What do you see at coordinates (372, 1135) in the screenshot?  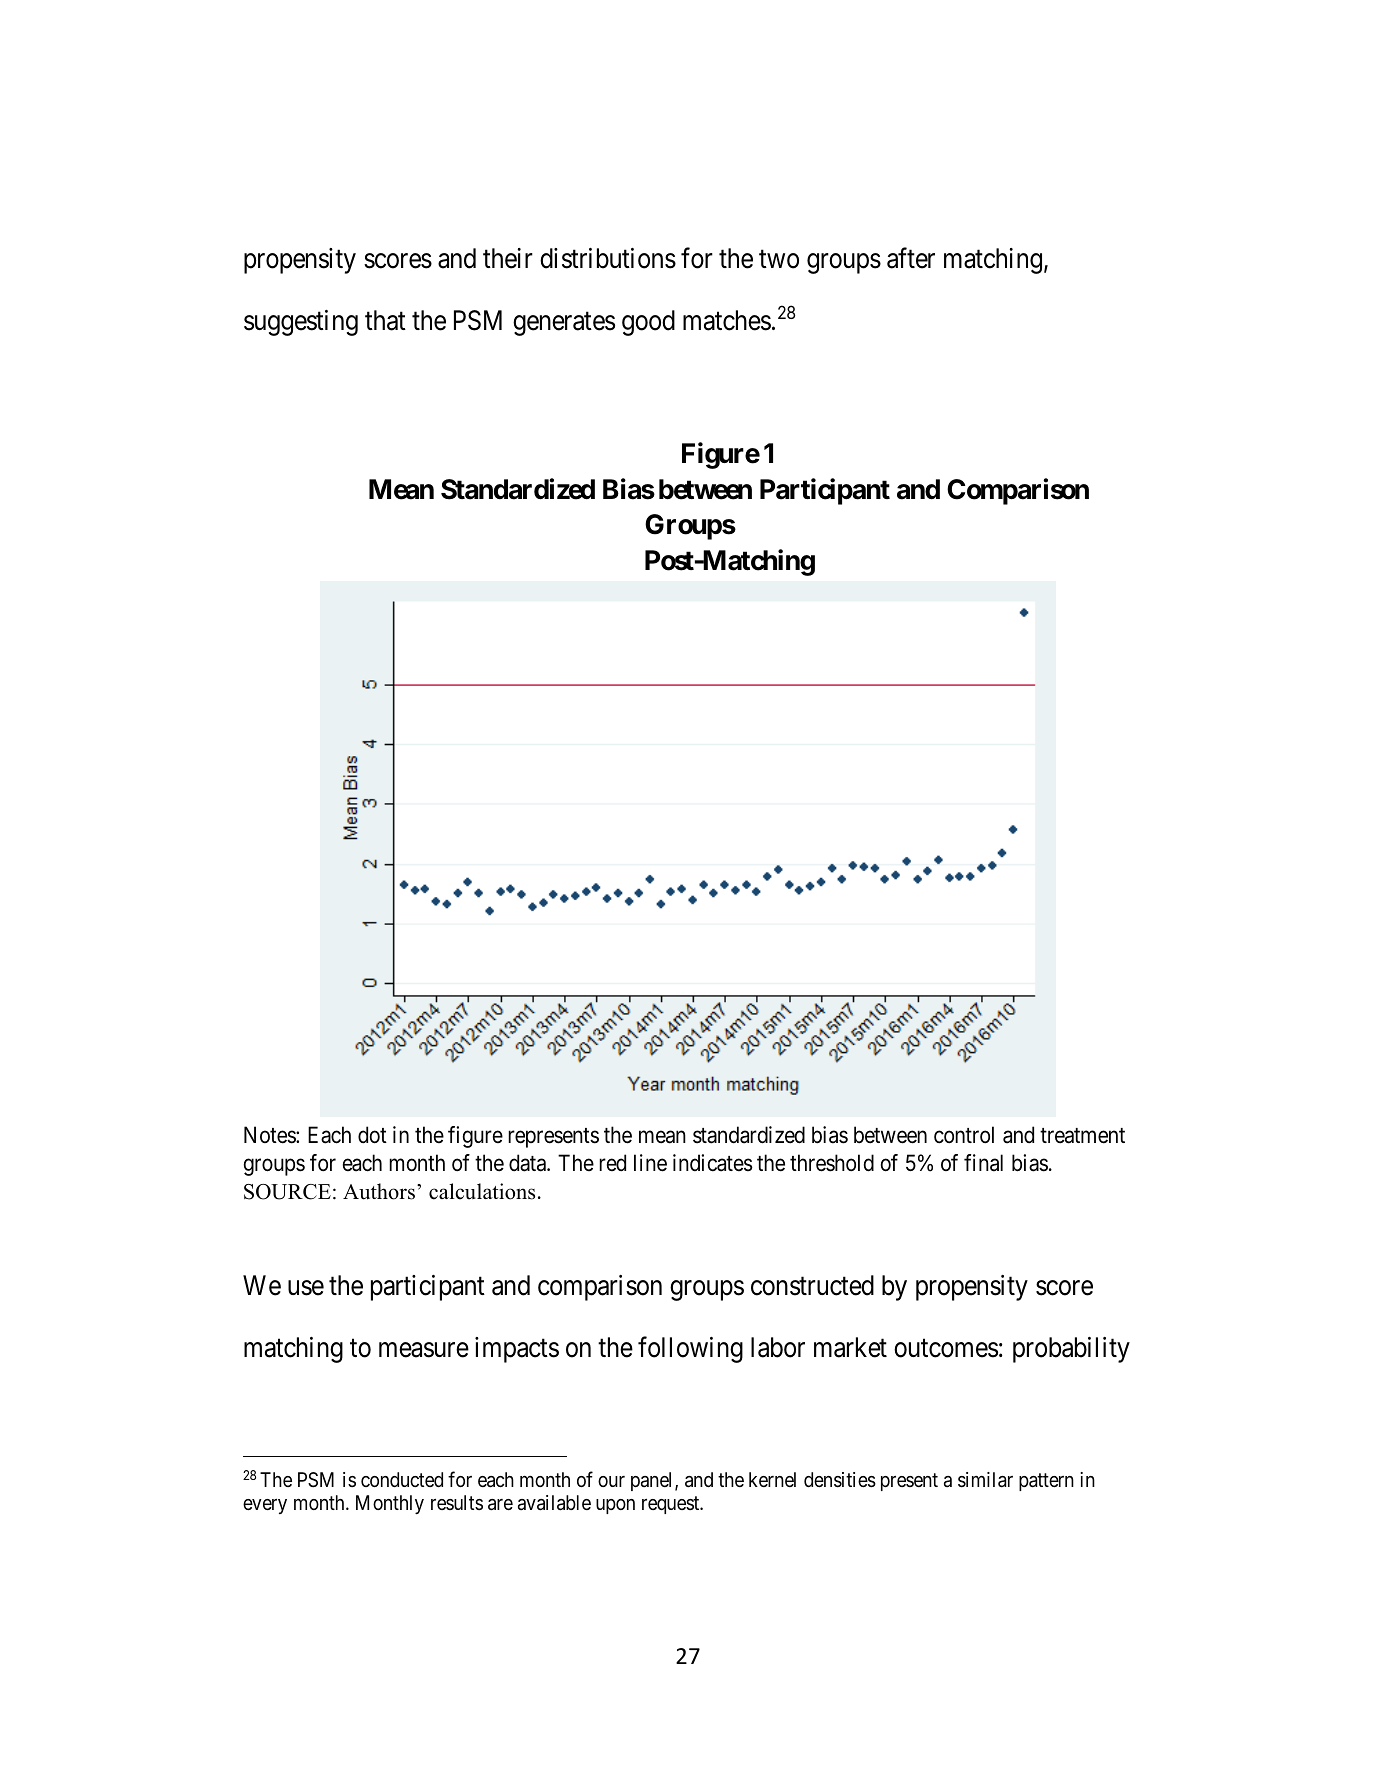 I see `dot` at bounding box center [372, 1135].
